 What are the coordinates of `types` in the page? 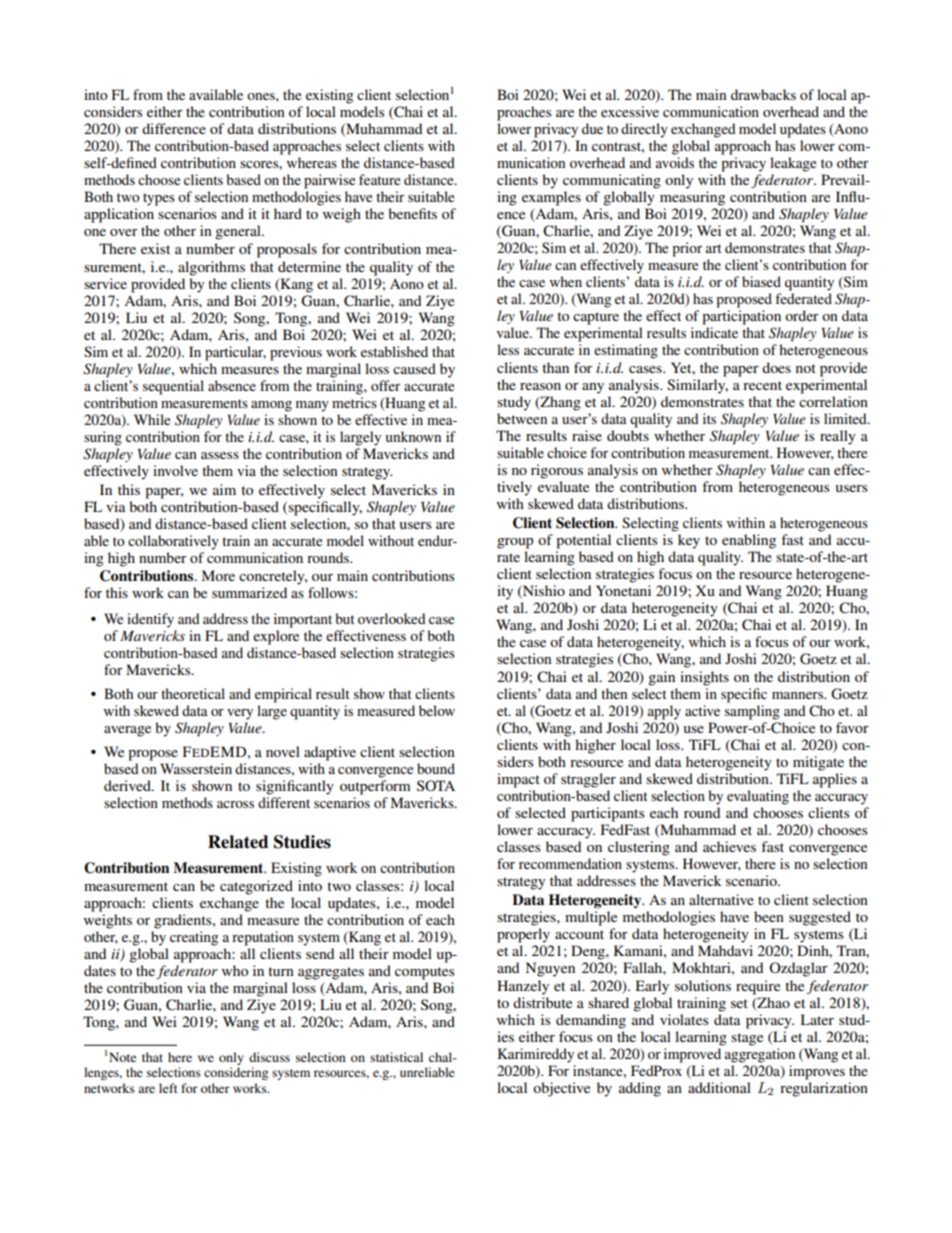 It's located at (159, 199).
